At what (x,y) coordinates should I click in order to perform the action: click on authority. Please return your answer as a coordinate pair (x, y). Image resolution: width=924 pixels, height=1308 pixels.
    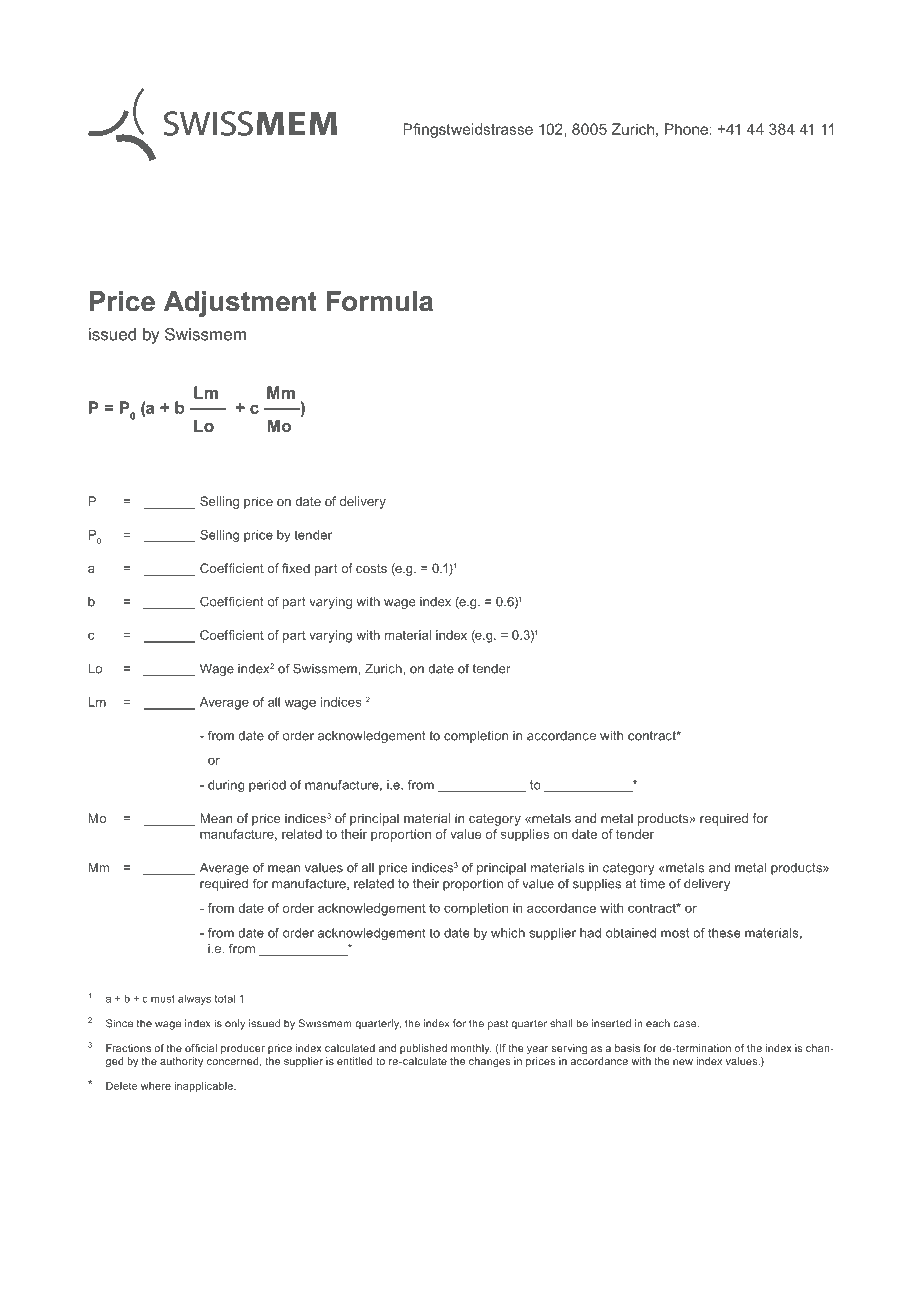
    Looking at the image, I should click on (181, 1062).
